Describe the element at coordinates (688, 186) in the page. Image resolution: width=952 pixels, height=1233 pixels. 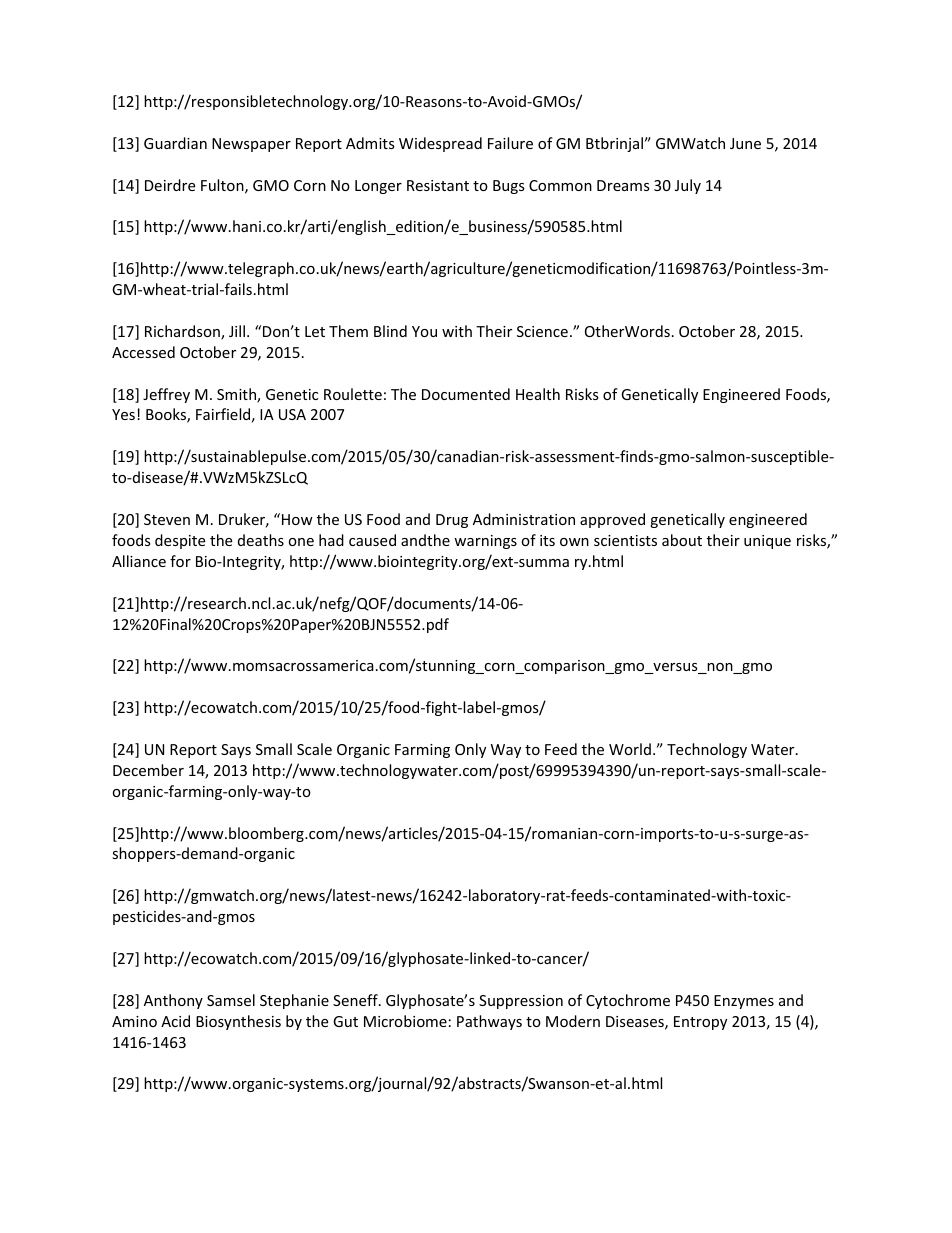
I see `July` at that location.
